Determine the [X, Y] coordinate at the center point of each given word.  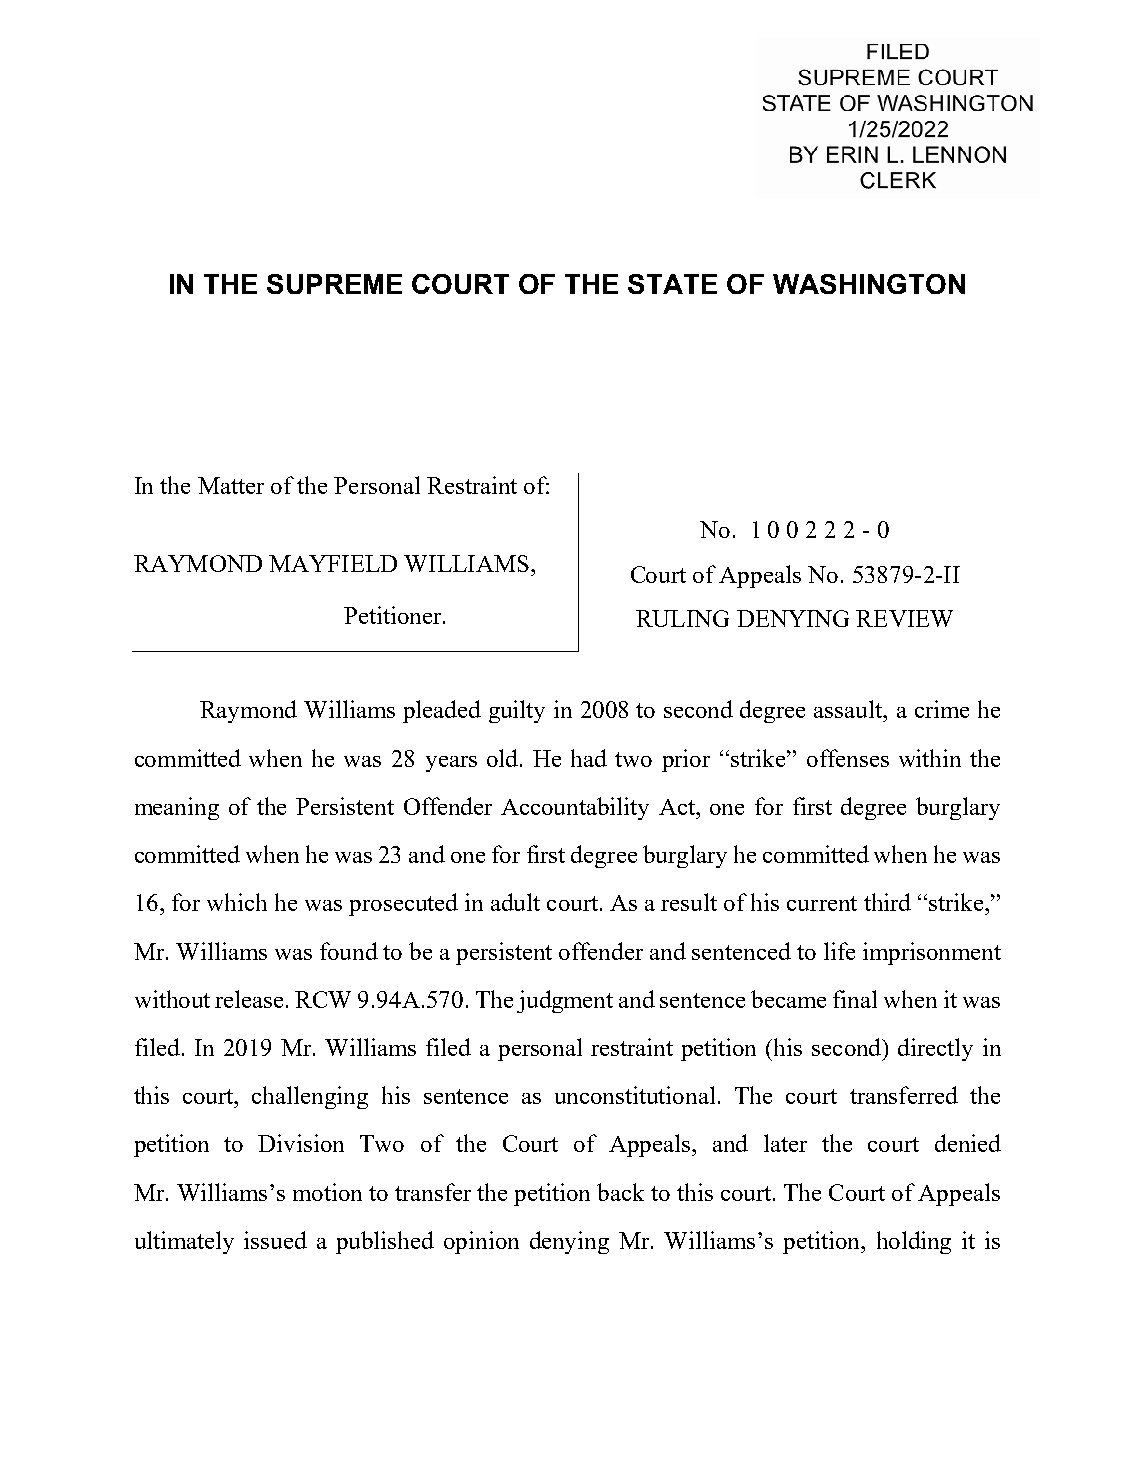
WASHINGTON [869, 284]
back [620, 1192]
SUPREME [334, 284]
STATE [672, 284]
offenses [848, 758]
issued [275, 1240]
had [589, 758]
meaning [177, 808]
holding [914, 1242]
